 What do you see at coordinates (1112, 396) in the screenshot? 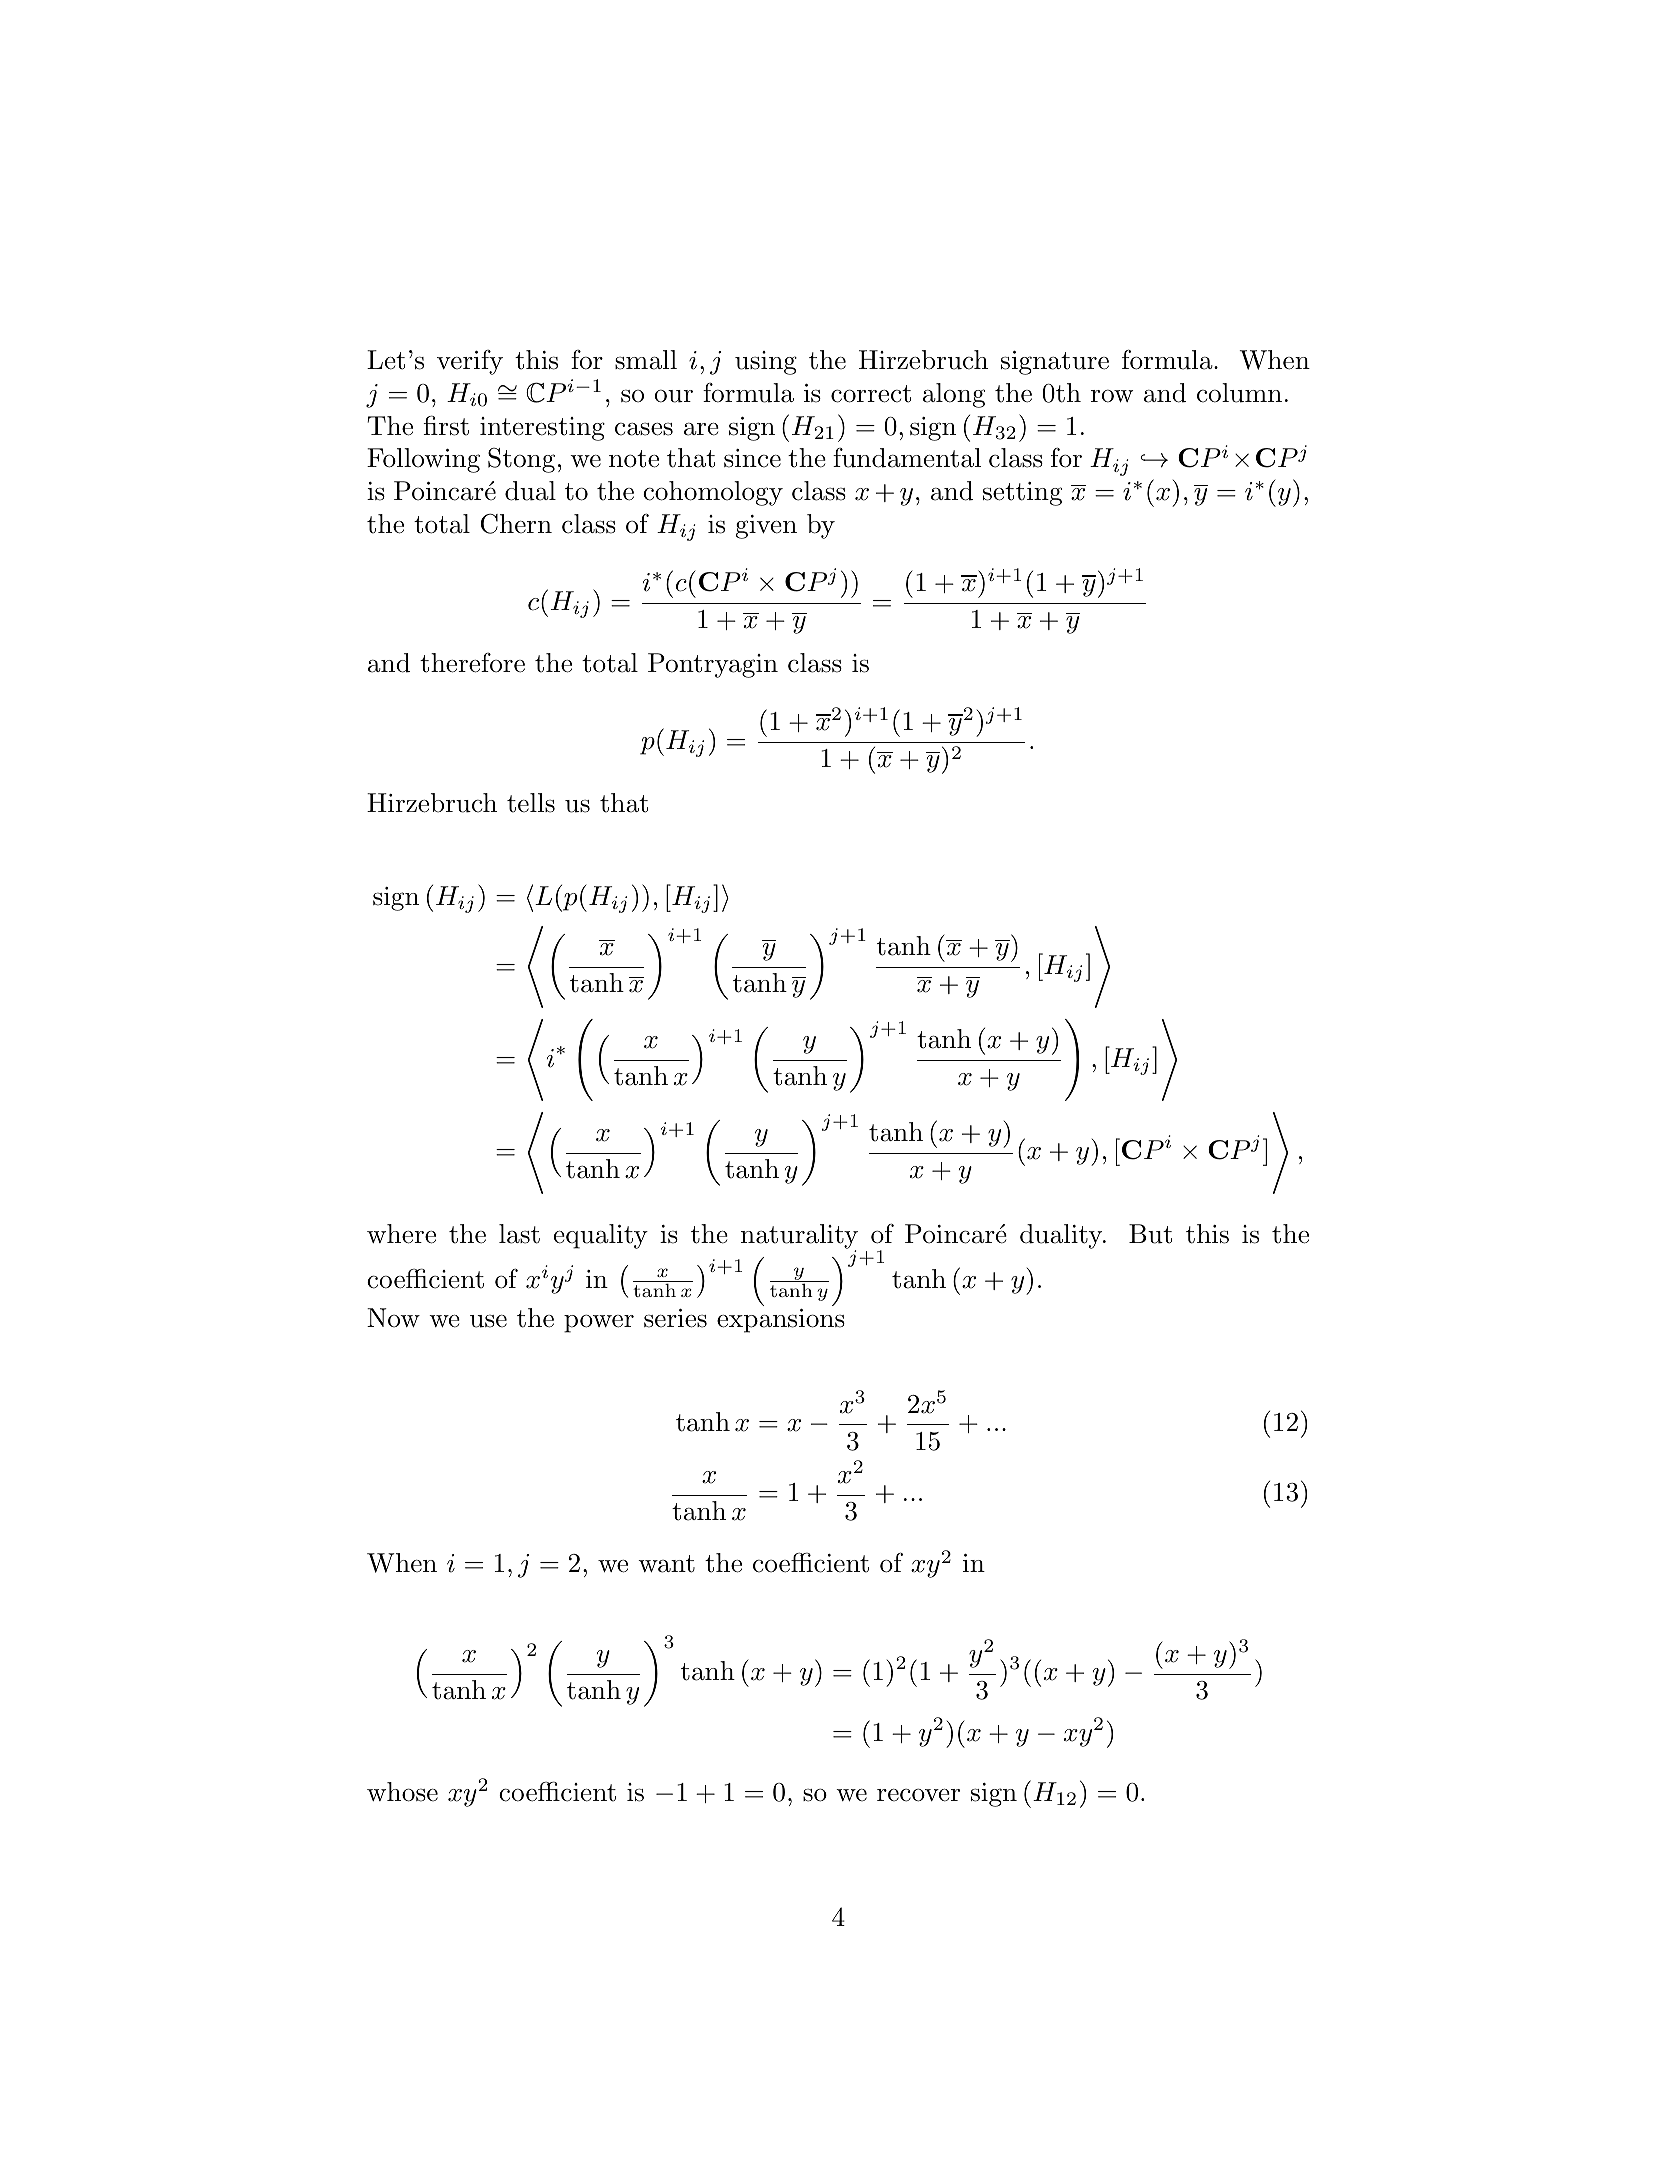
I see `row` at bounding box center [1112, 396].
